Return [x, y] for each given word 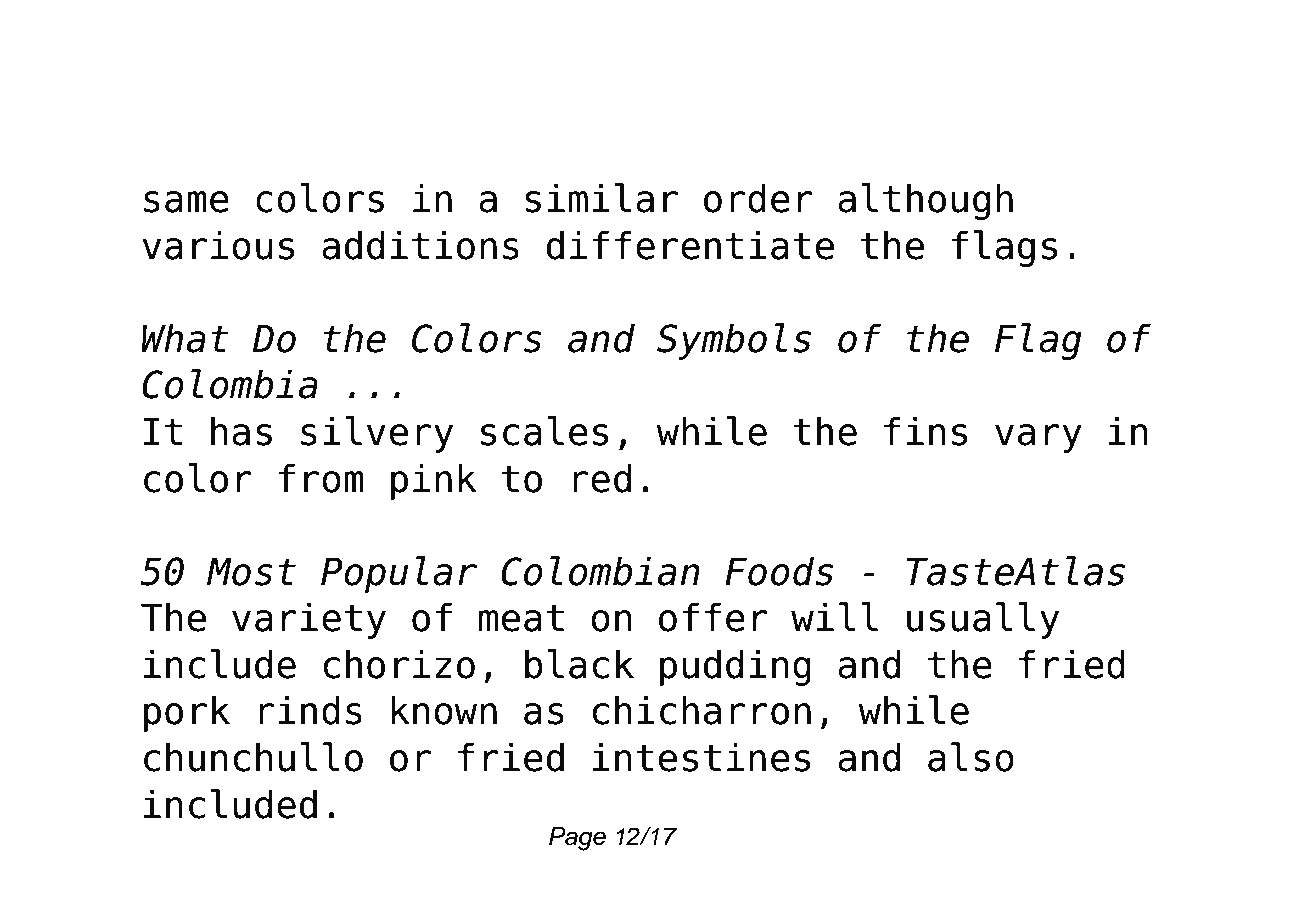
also [971, 757]
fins [925, 431]
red [602, 478]
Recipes [634, 142]
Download [251, 75]
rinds [310, 710]
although [925, 201]
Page [577, 839]
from [321, 478]
